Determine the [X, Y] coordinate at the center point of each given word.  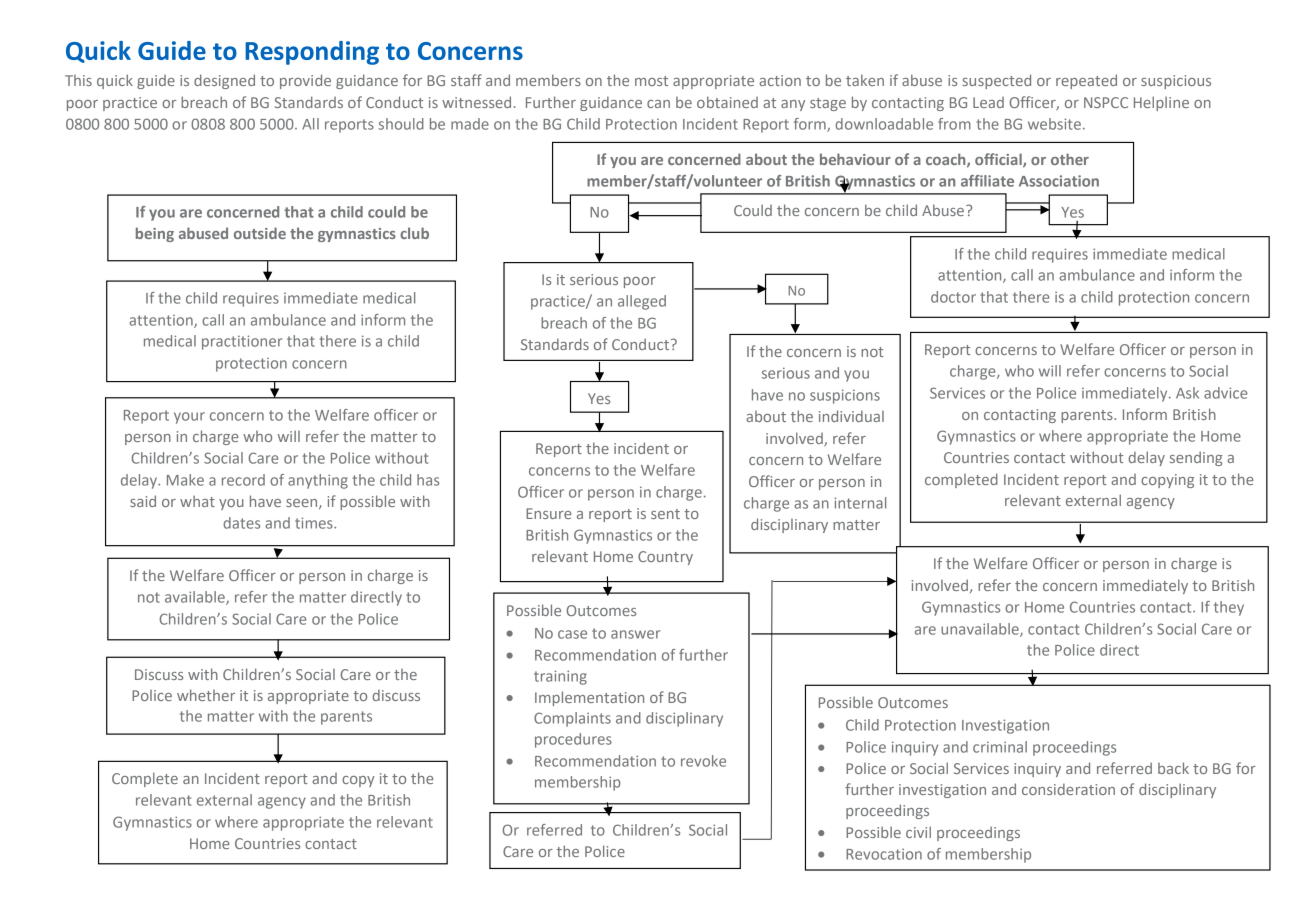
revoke [703, 761]
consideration [1068, 789]
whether [206, 695]
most [651, 81]
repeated [1086, 81]
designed [224, 81]
